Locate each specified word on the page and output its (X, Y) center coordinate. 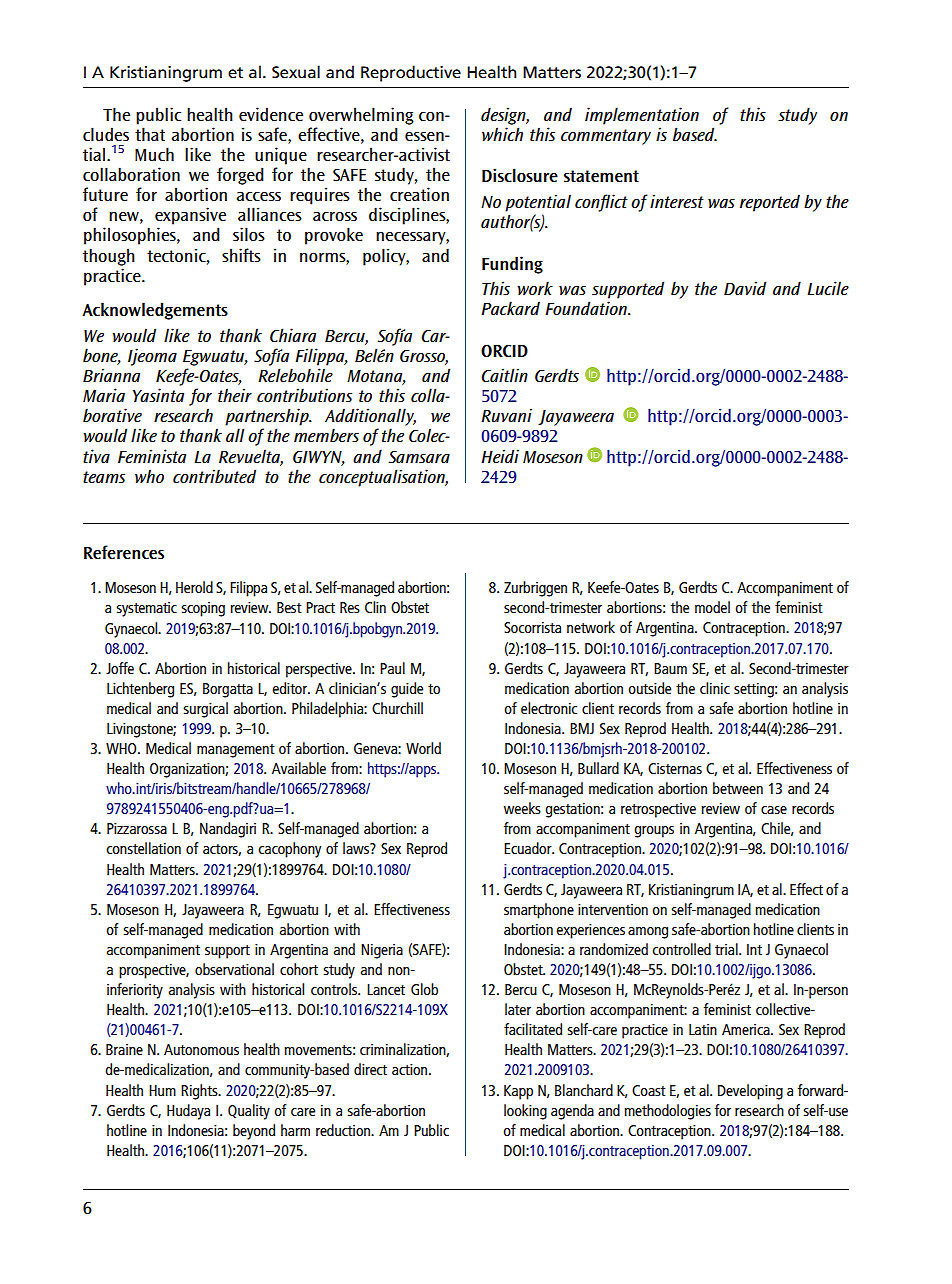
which (502, 134)
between (738, 788)
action (411, 1069)
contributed (214, 476)
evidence (271, 114)
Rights (200, 1092)
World (423, 748)
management (236, 751)
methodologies (667, 1112)
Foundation (587, 308)
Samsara (419, 456)
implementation (642, 116)
